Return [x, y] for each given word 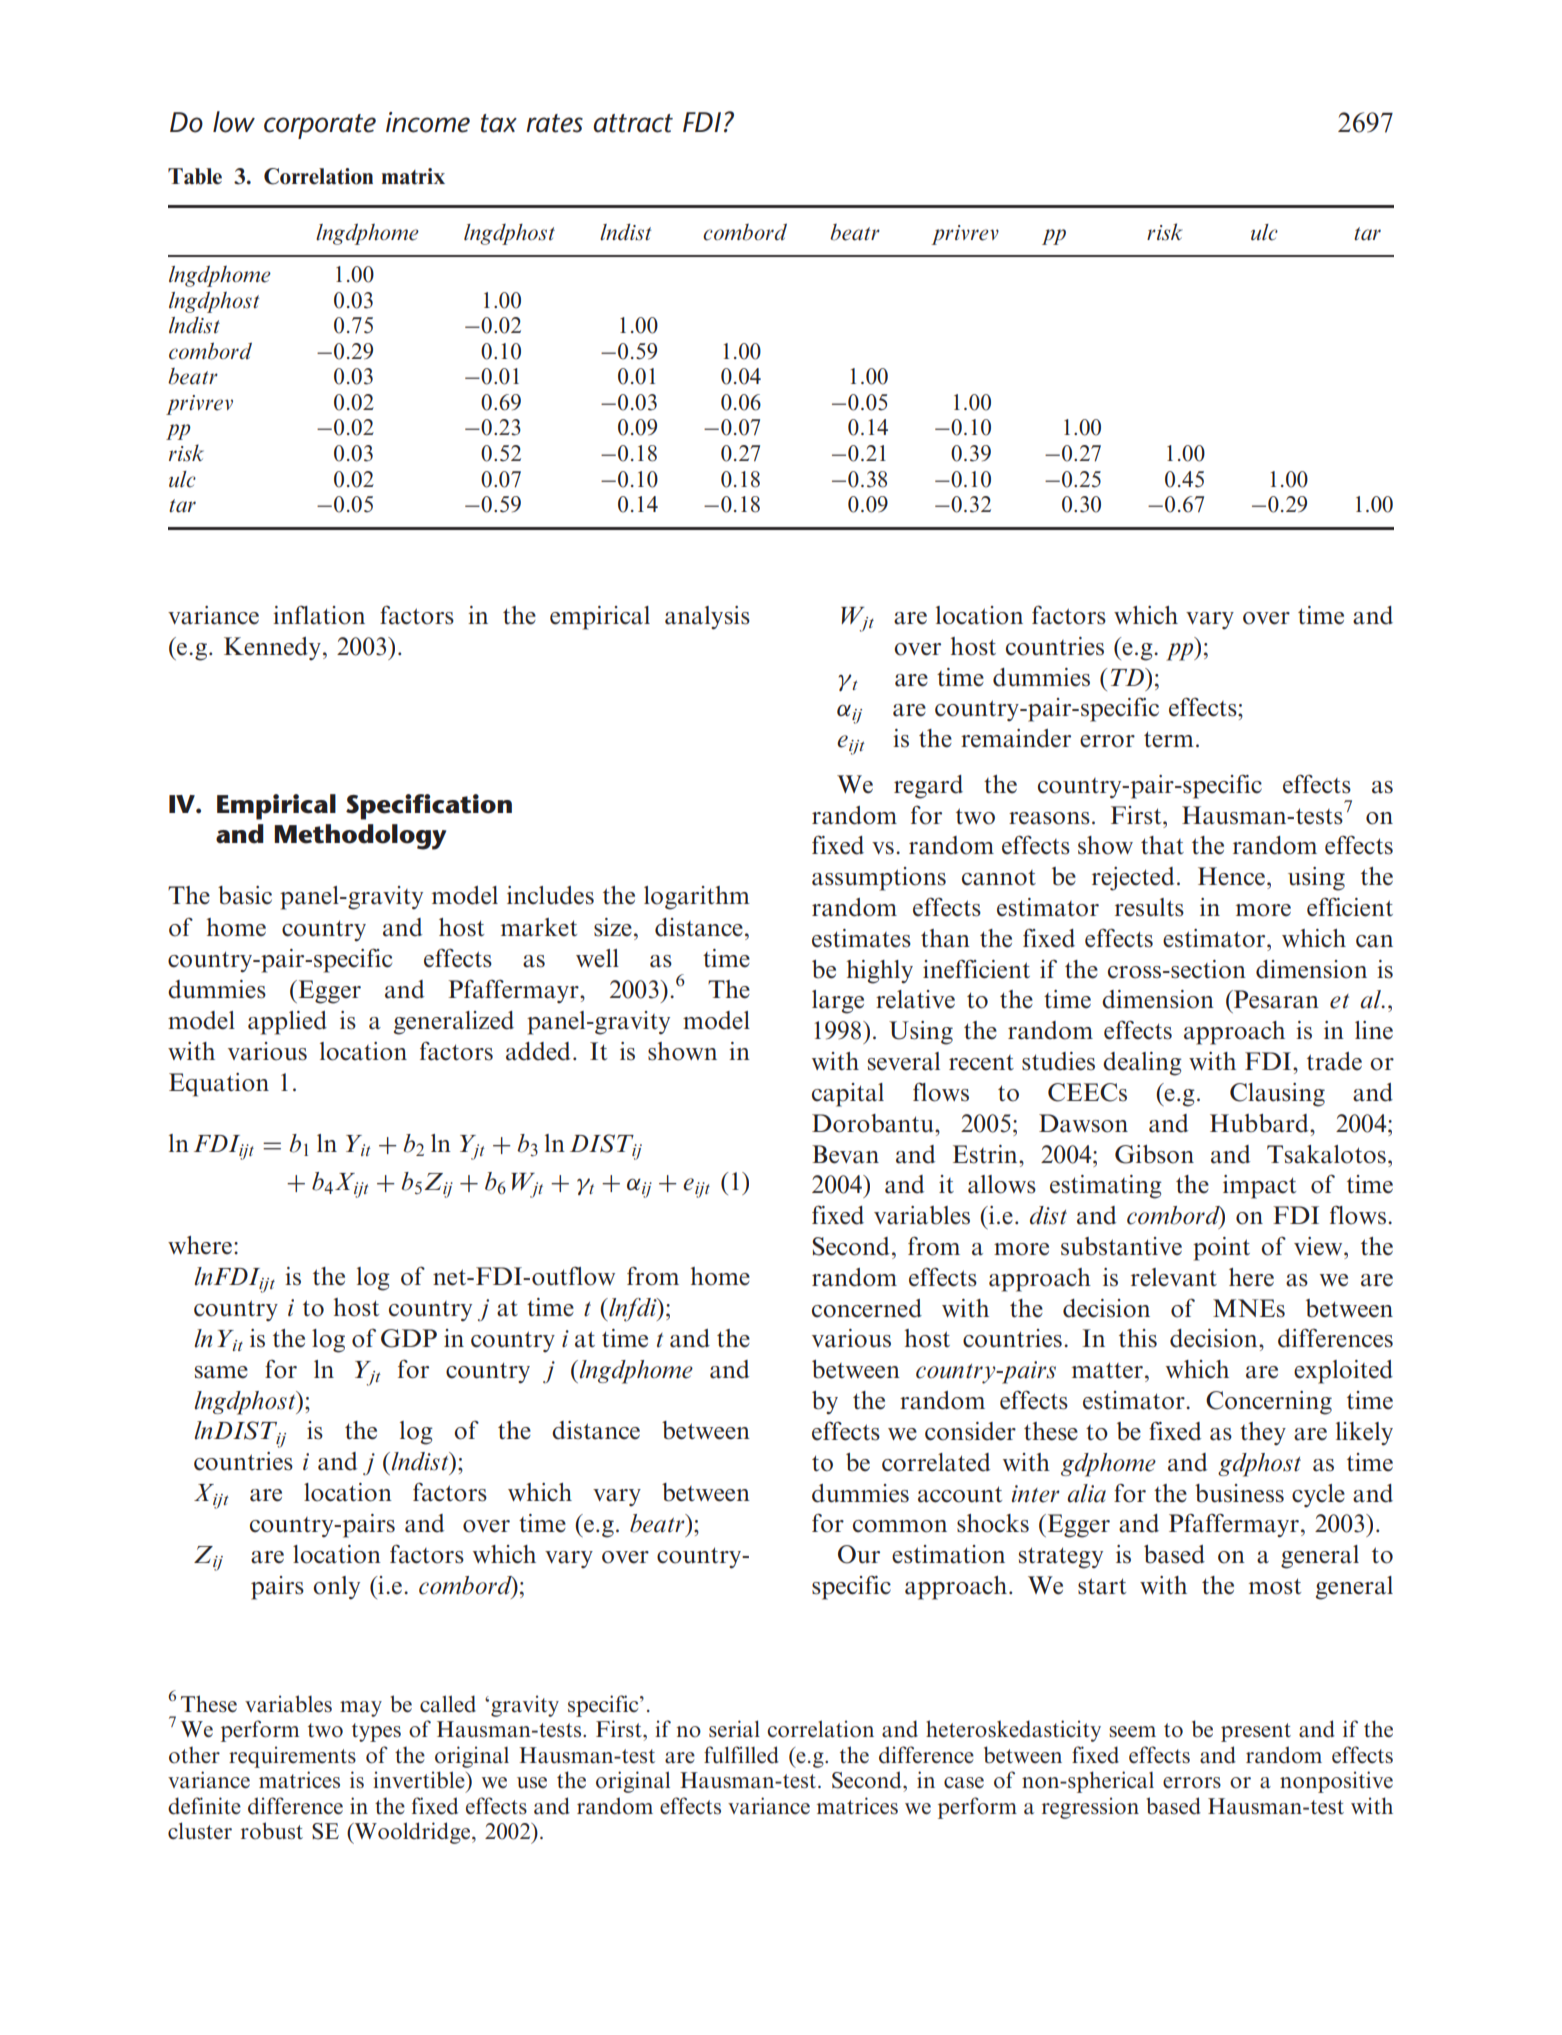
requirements [292, 1757]
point [1221, 1249]
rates [554, 123]
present [1256, 1732]
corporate [320, 126]
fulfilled [741, 1755]
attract [633, 123]
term [1169, 739]
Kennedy [272, 648]
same [221, 1372]
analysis [707, 618]
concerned [867, 1308]
